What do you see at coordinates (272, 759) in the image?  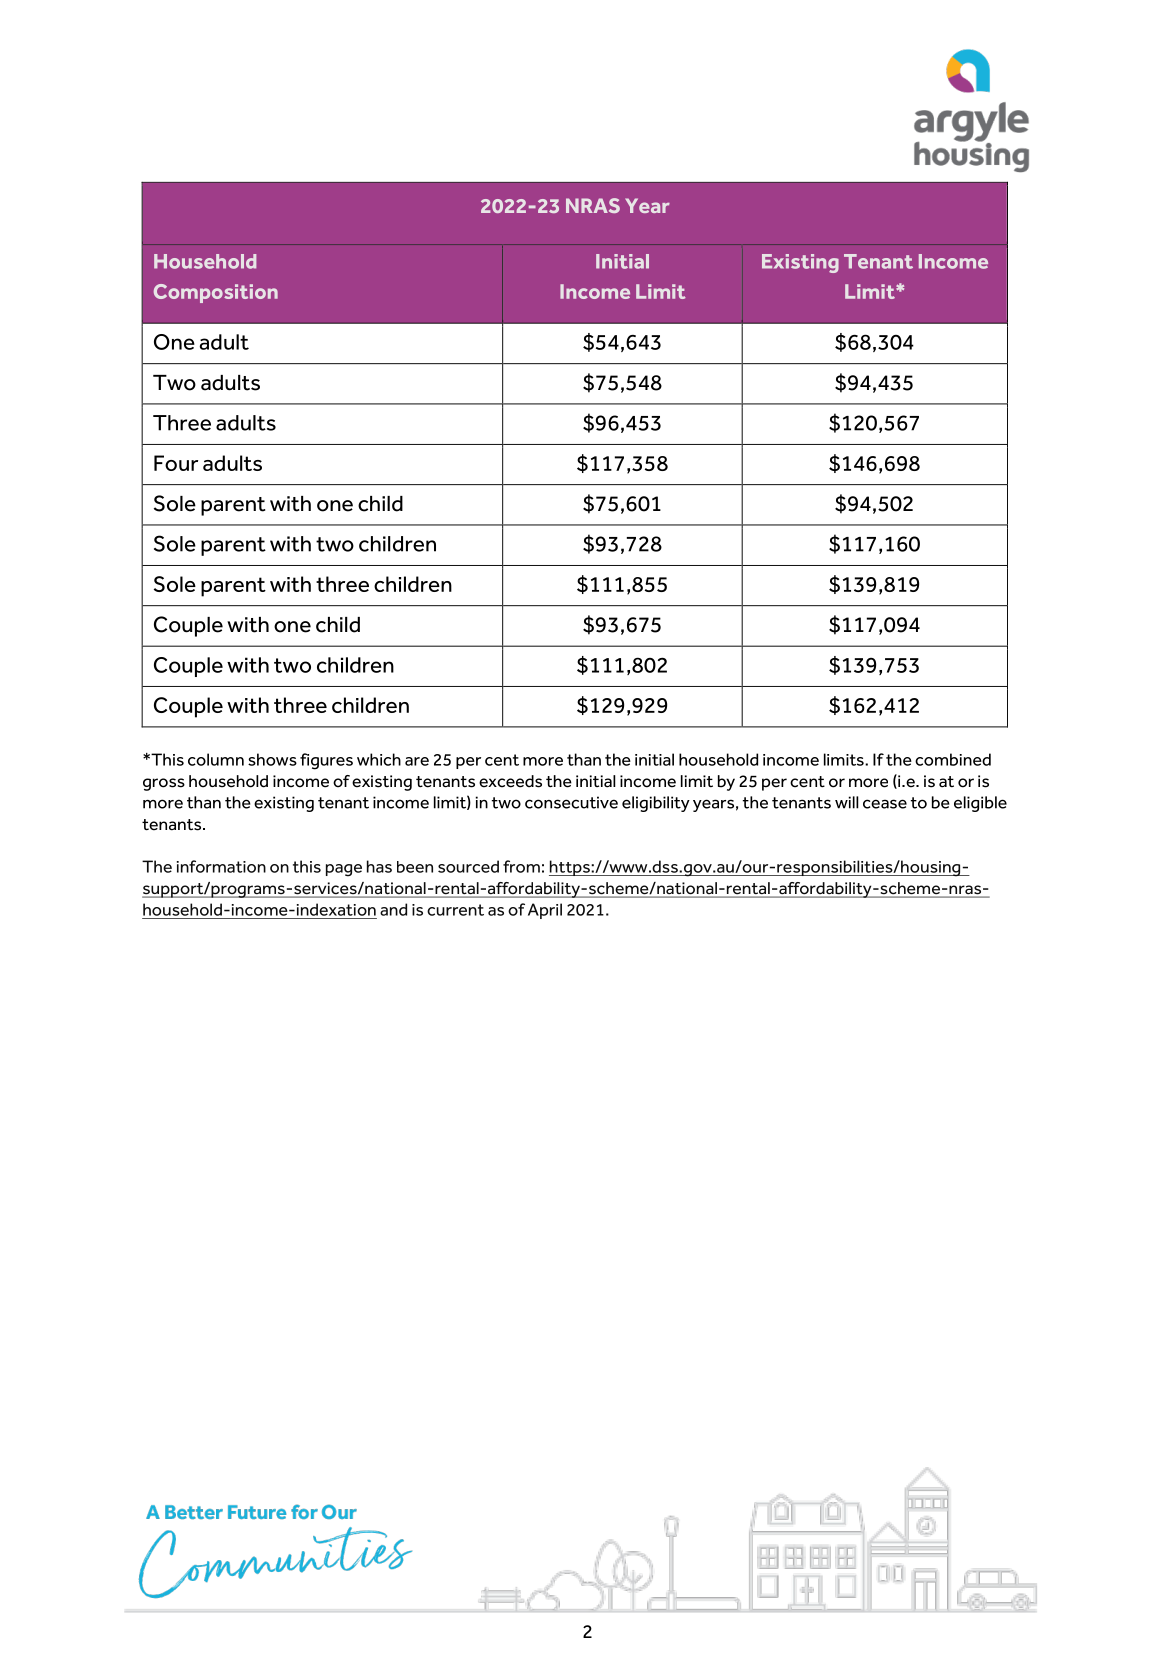 I see `shows` at bounding box center [272, 759].
